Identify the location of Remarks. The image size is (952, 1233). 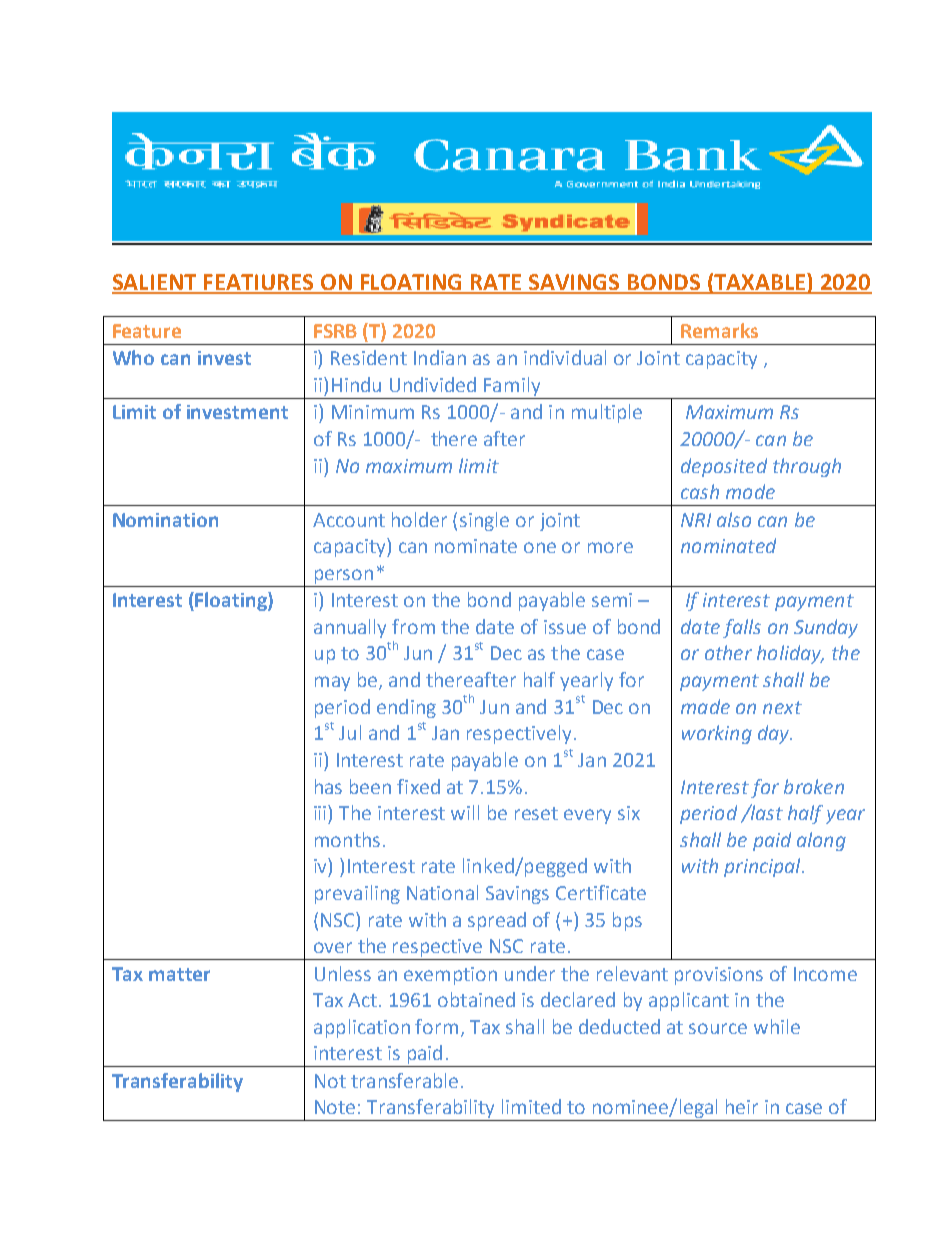
(719, 330).
